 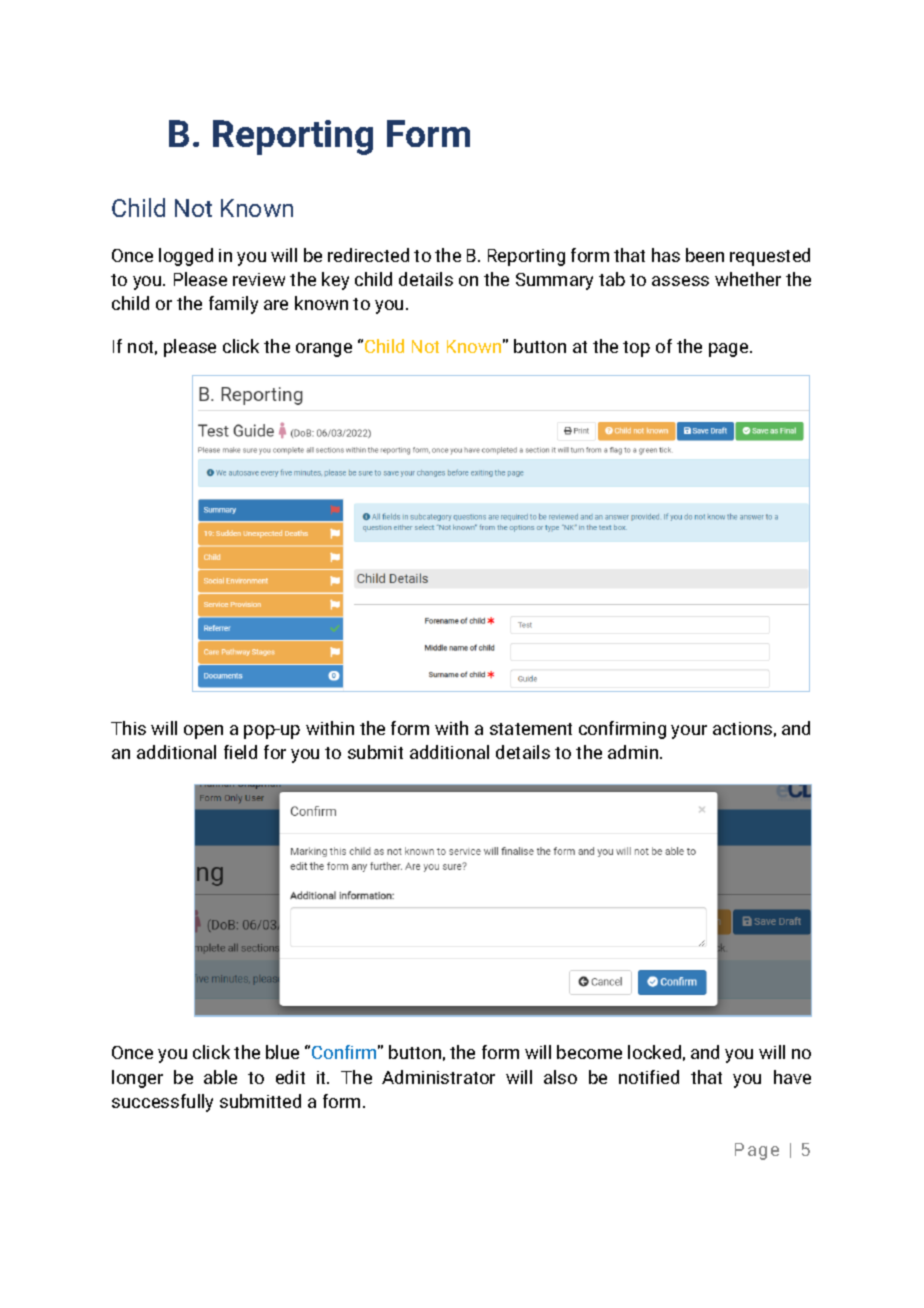 What do you see at coordinates (680, 281) in the image?
I see `assess` at bounding box center [680, 281].
